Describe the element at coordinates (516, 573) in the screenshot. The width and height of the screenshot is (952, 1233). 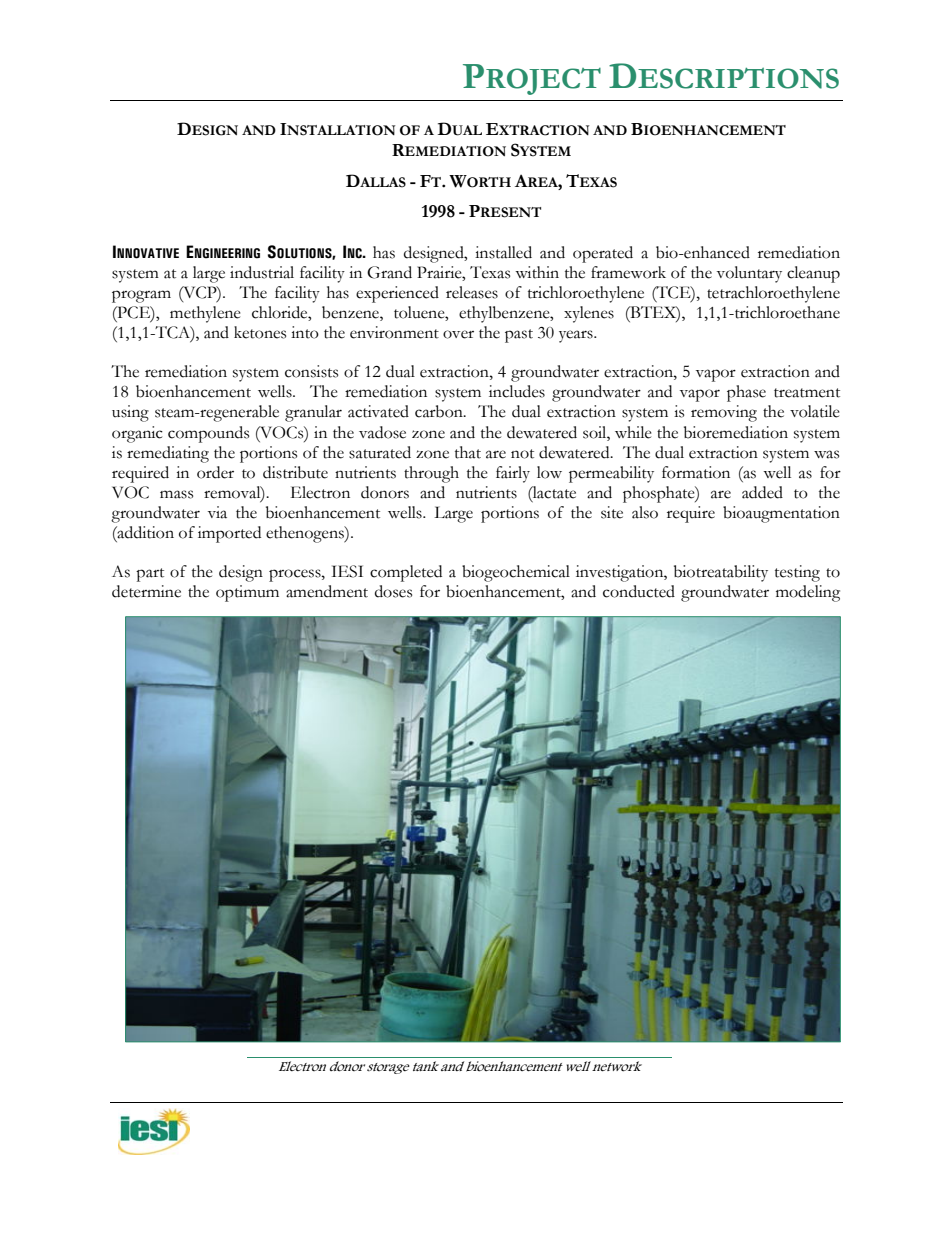
I see `biogeochemical` at that location.
